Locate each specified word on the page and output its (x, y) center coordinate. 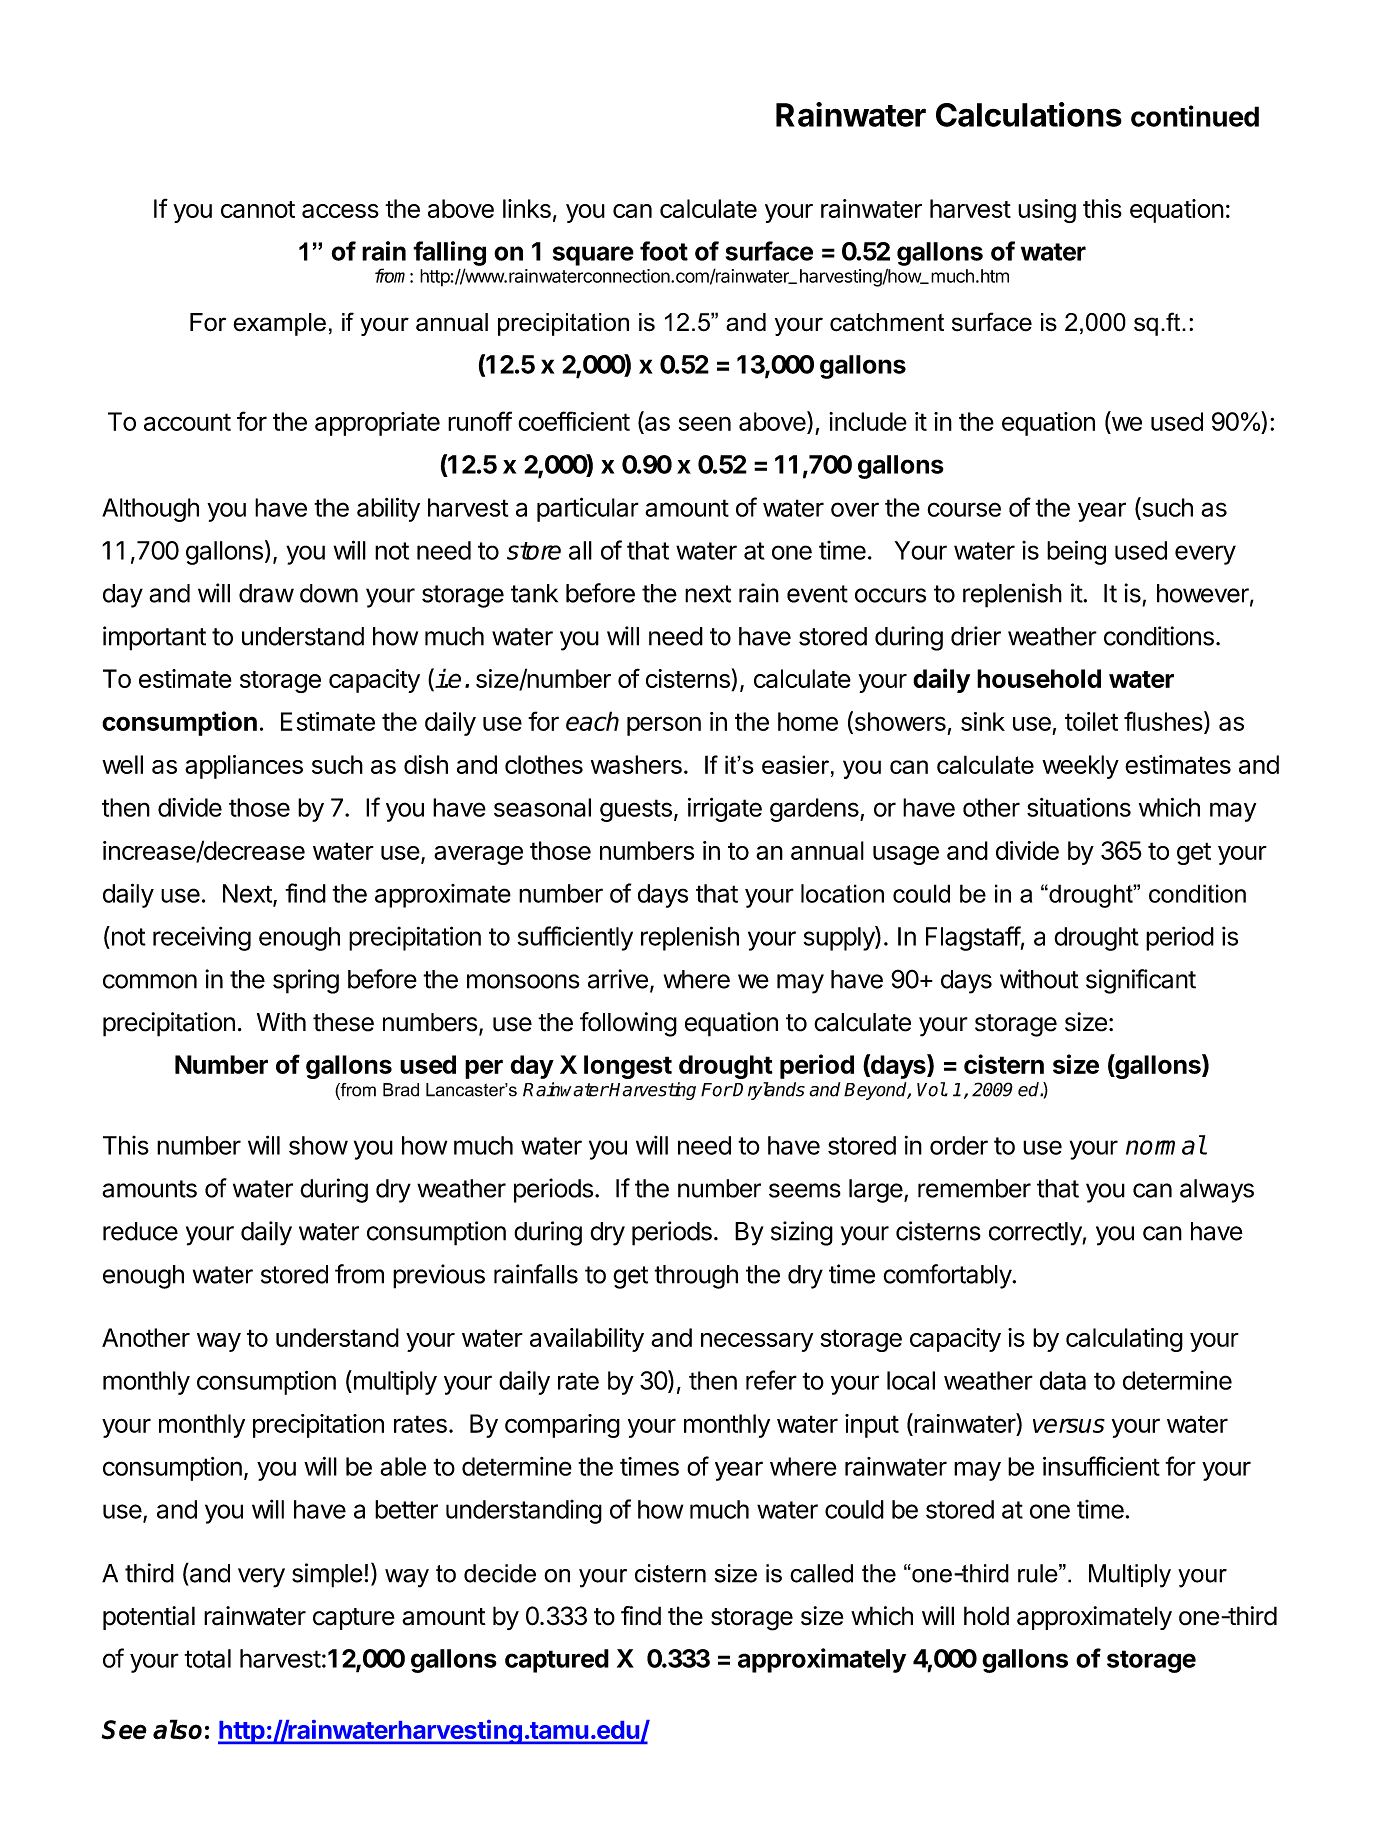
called (821, 1573)
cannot (258, 209)
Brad (401, 1090)
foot (664, 251)
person (664, 726)
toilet (1091, 721)
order (959, 1145)
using (1047, 211)
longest (628, 1067)
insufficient (1101, 1466)
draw (266, 593)
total (207, 1658)
